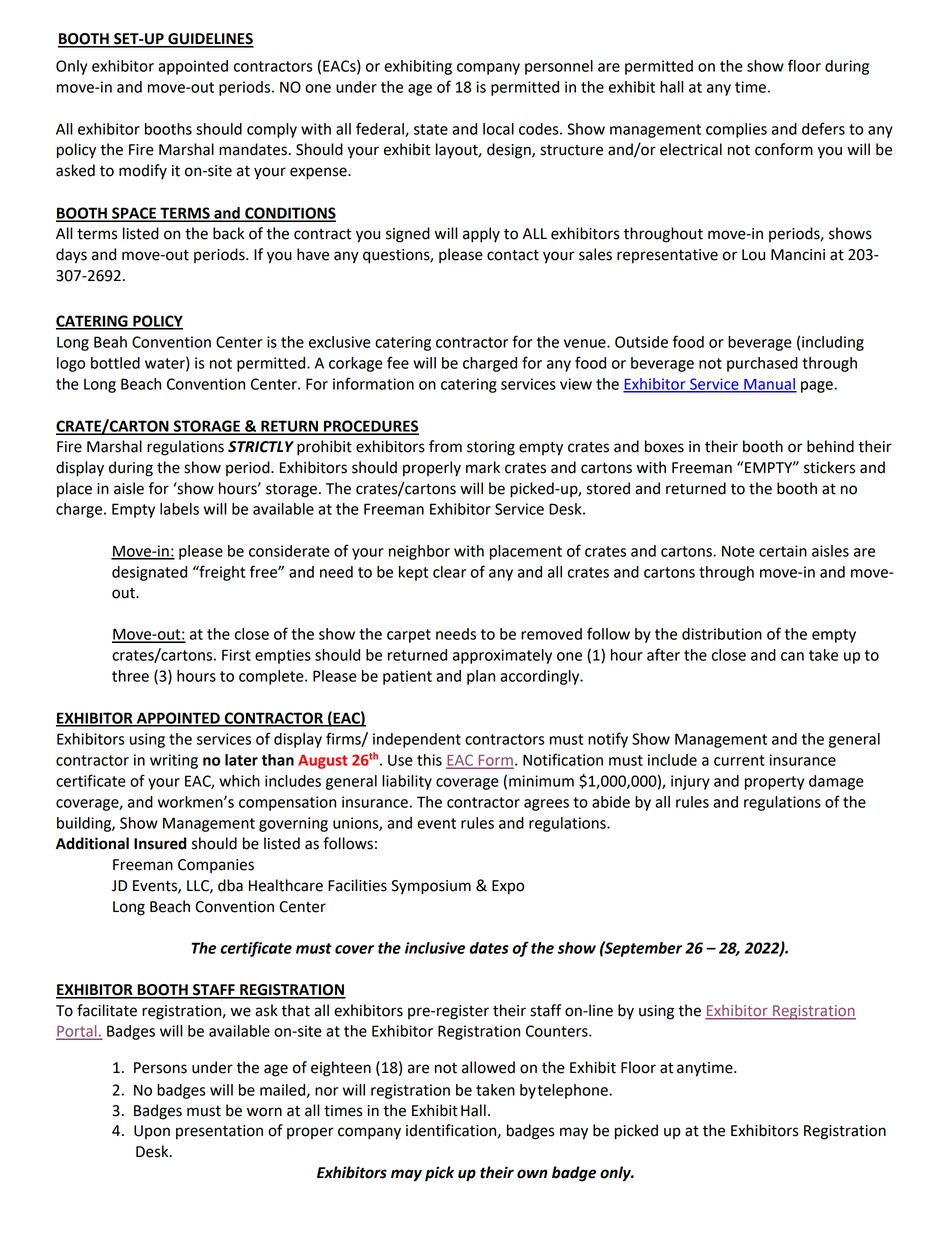 The image size is (952, 1233). I want to click on distribution, so click(722, 634).
